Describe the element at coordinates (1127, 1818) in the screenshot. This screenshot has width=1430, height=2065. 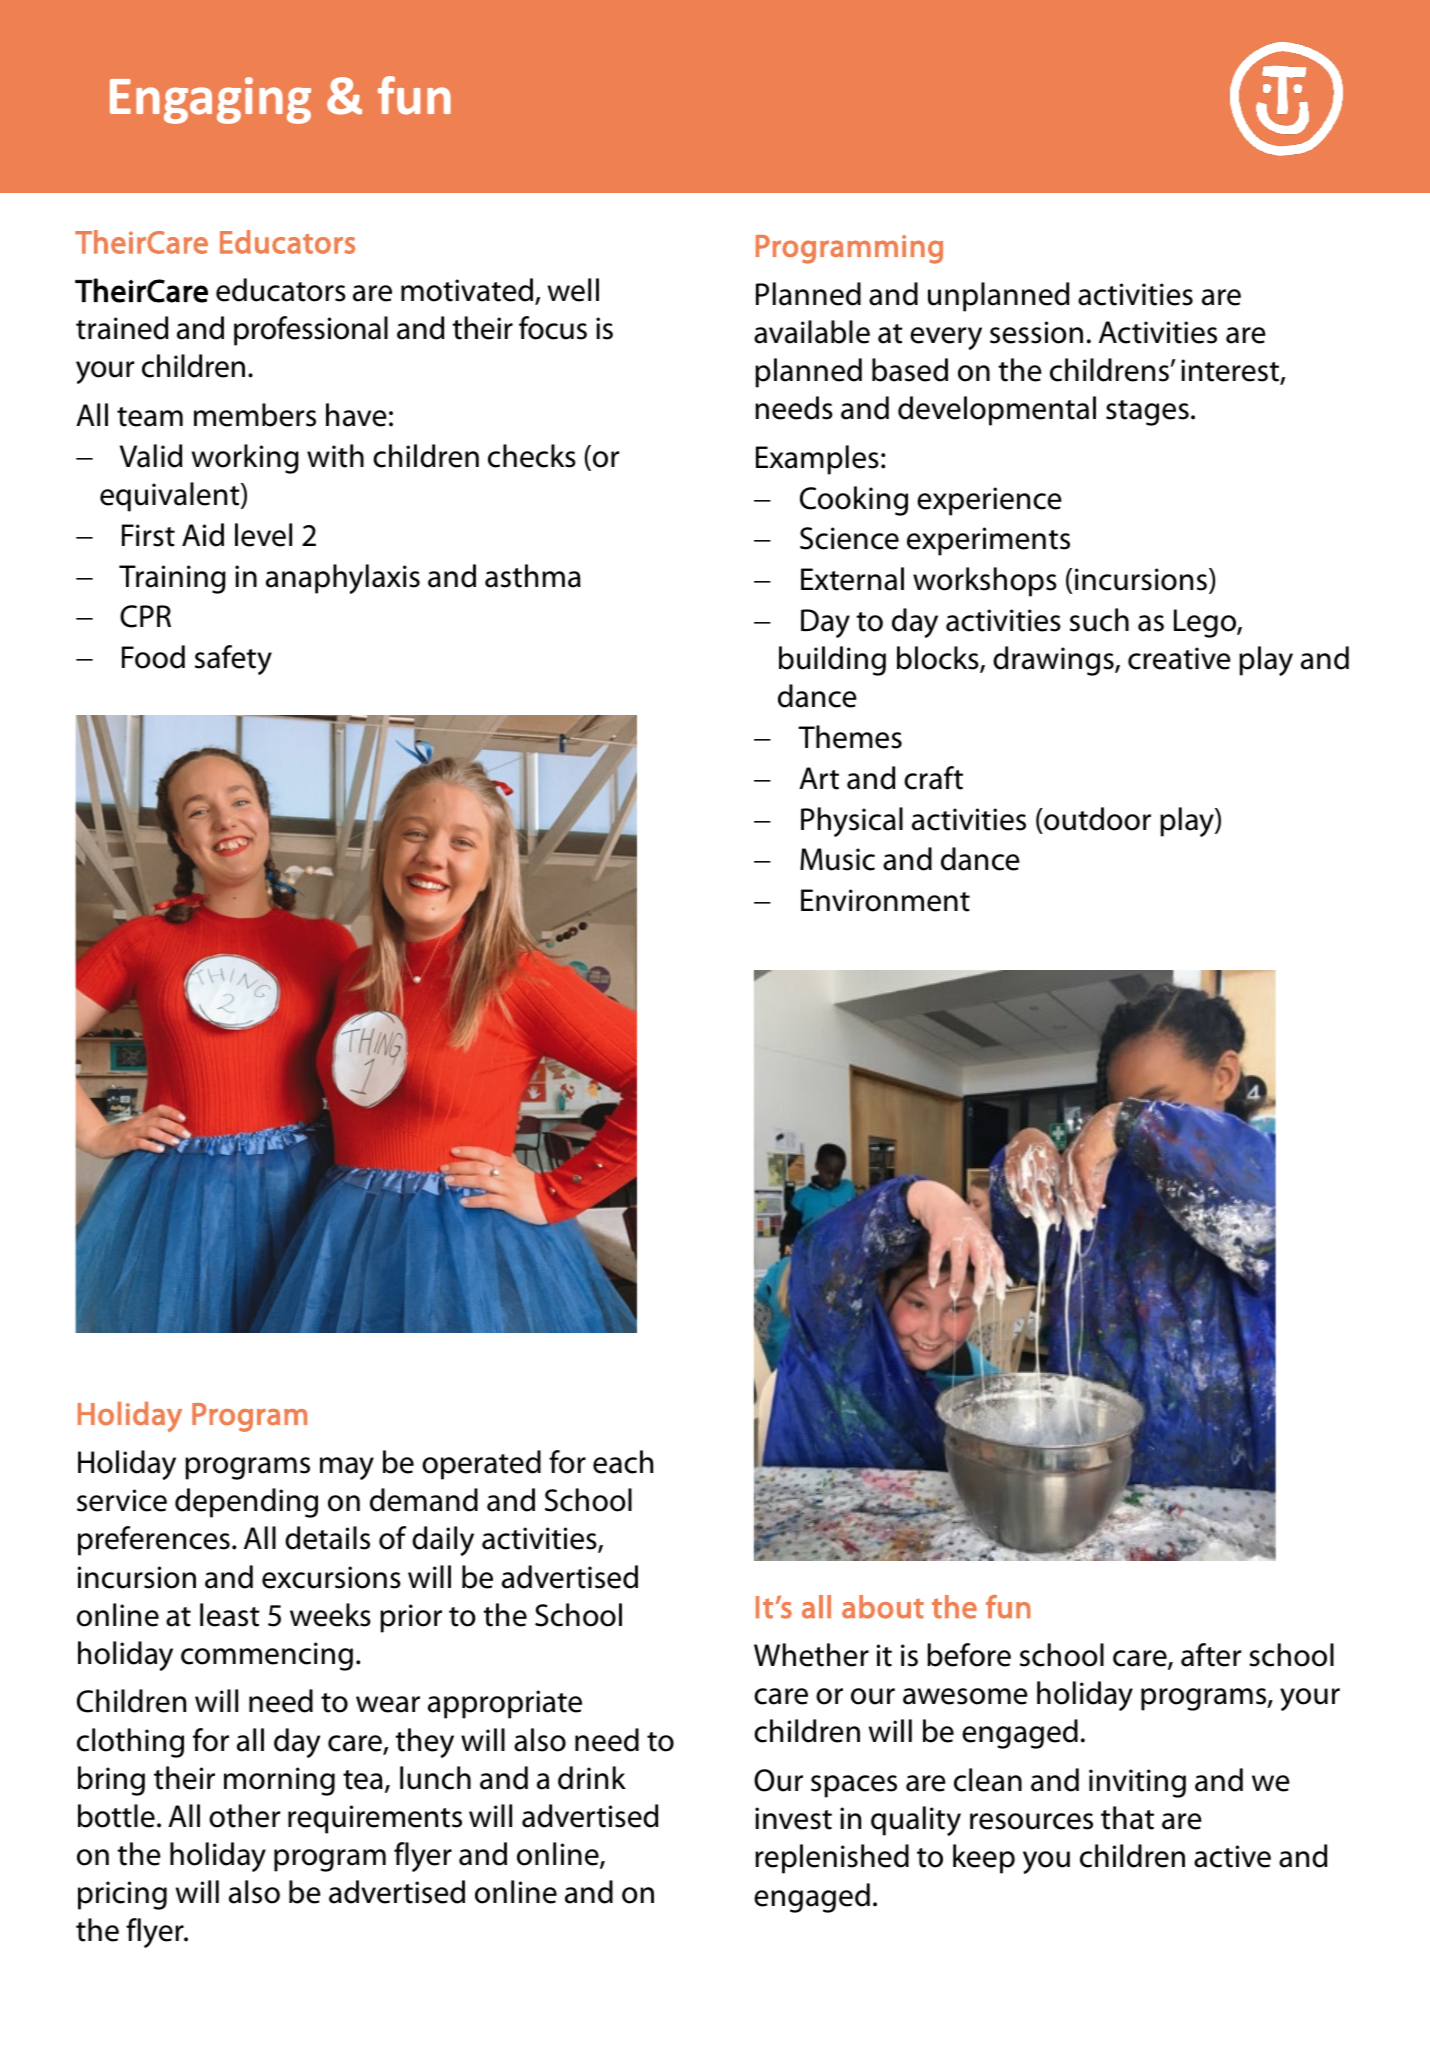
I see `that` at that location.
